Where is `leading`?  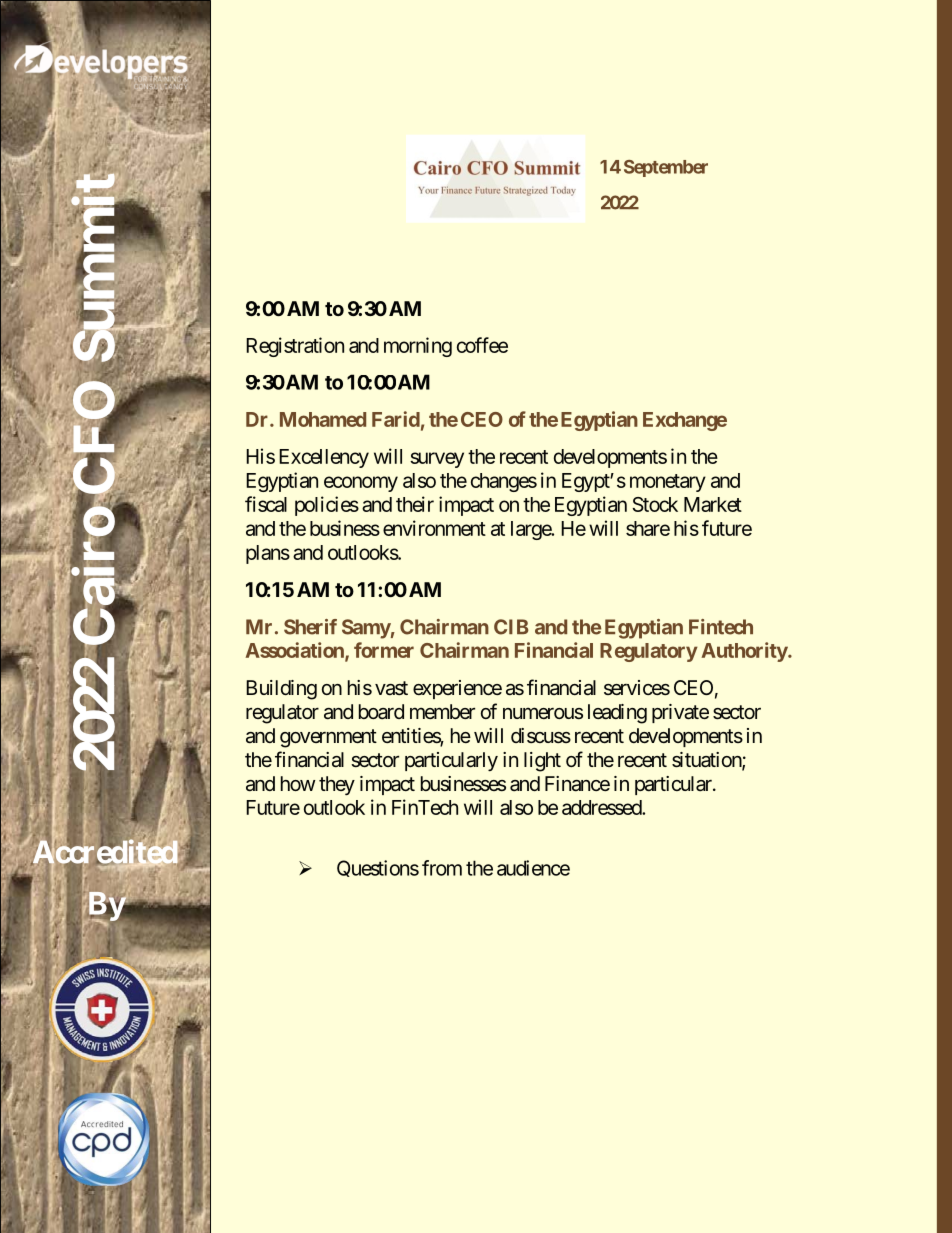
leading is located at coordinates (617, 714).
